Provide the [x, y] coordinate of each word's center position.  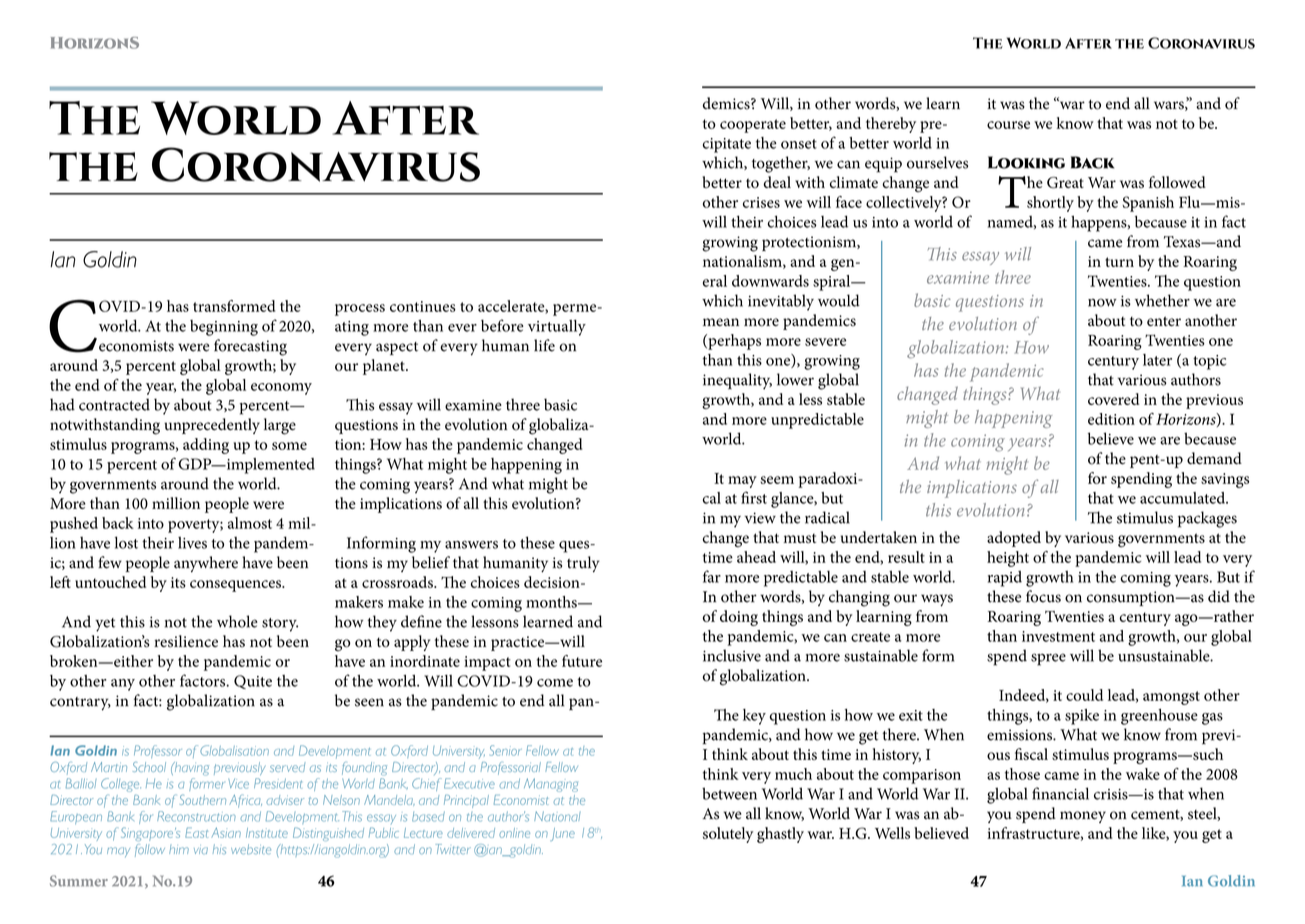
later [1157, 360]
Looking [1026, 162]
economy [281, 389]
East [196, 832]
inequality [737, 381]
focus [1043, 596]
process [360, 310]
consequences [236, 586]
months [552, 602]
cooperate [753, 126]
